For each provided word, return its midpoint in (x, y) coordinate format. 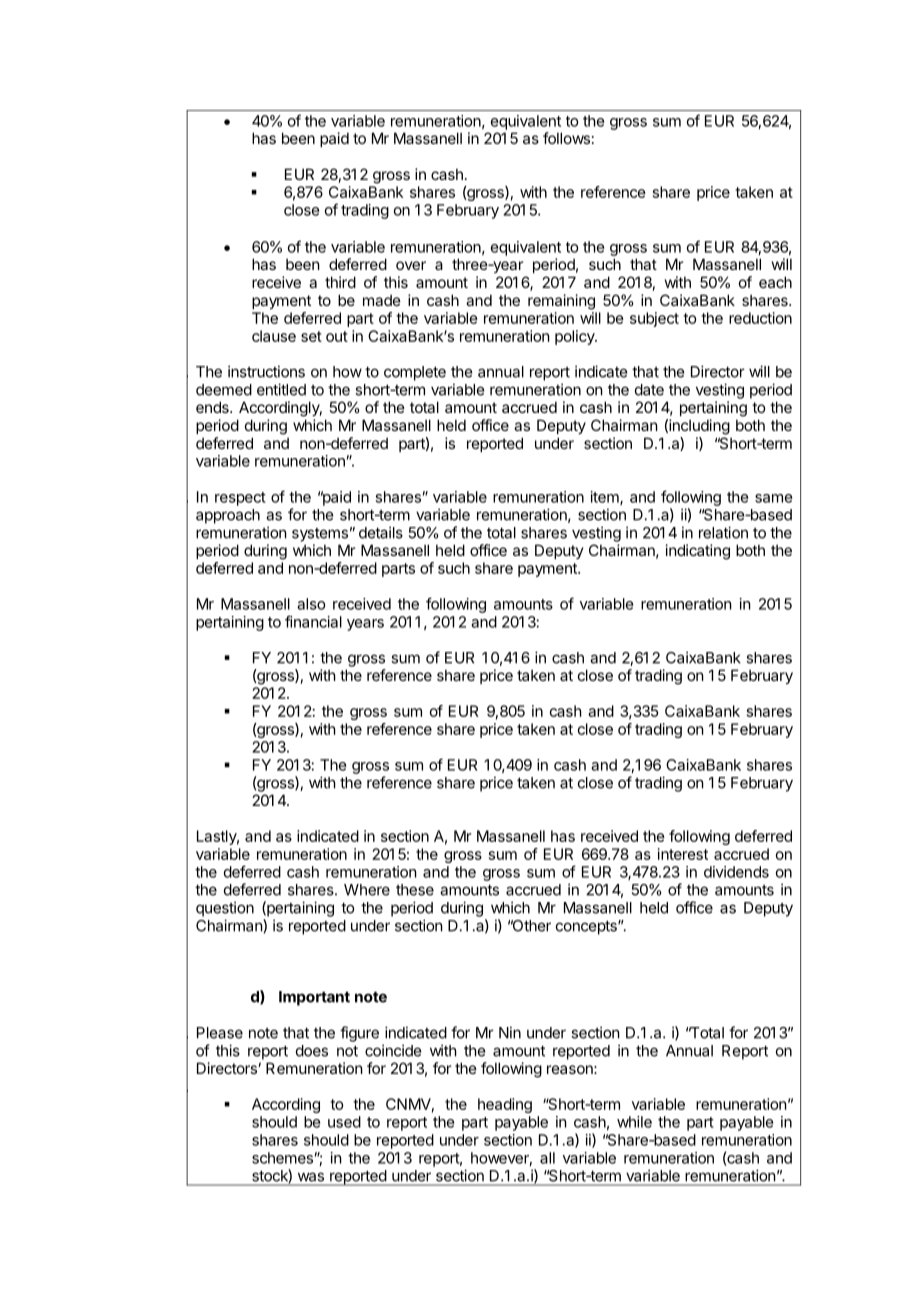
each (775, 282)
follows (566, 138)
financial (313, 621)
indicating (698, 552)
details (381, 532)
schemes (282, 1158)
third (340, 282)
